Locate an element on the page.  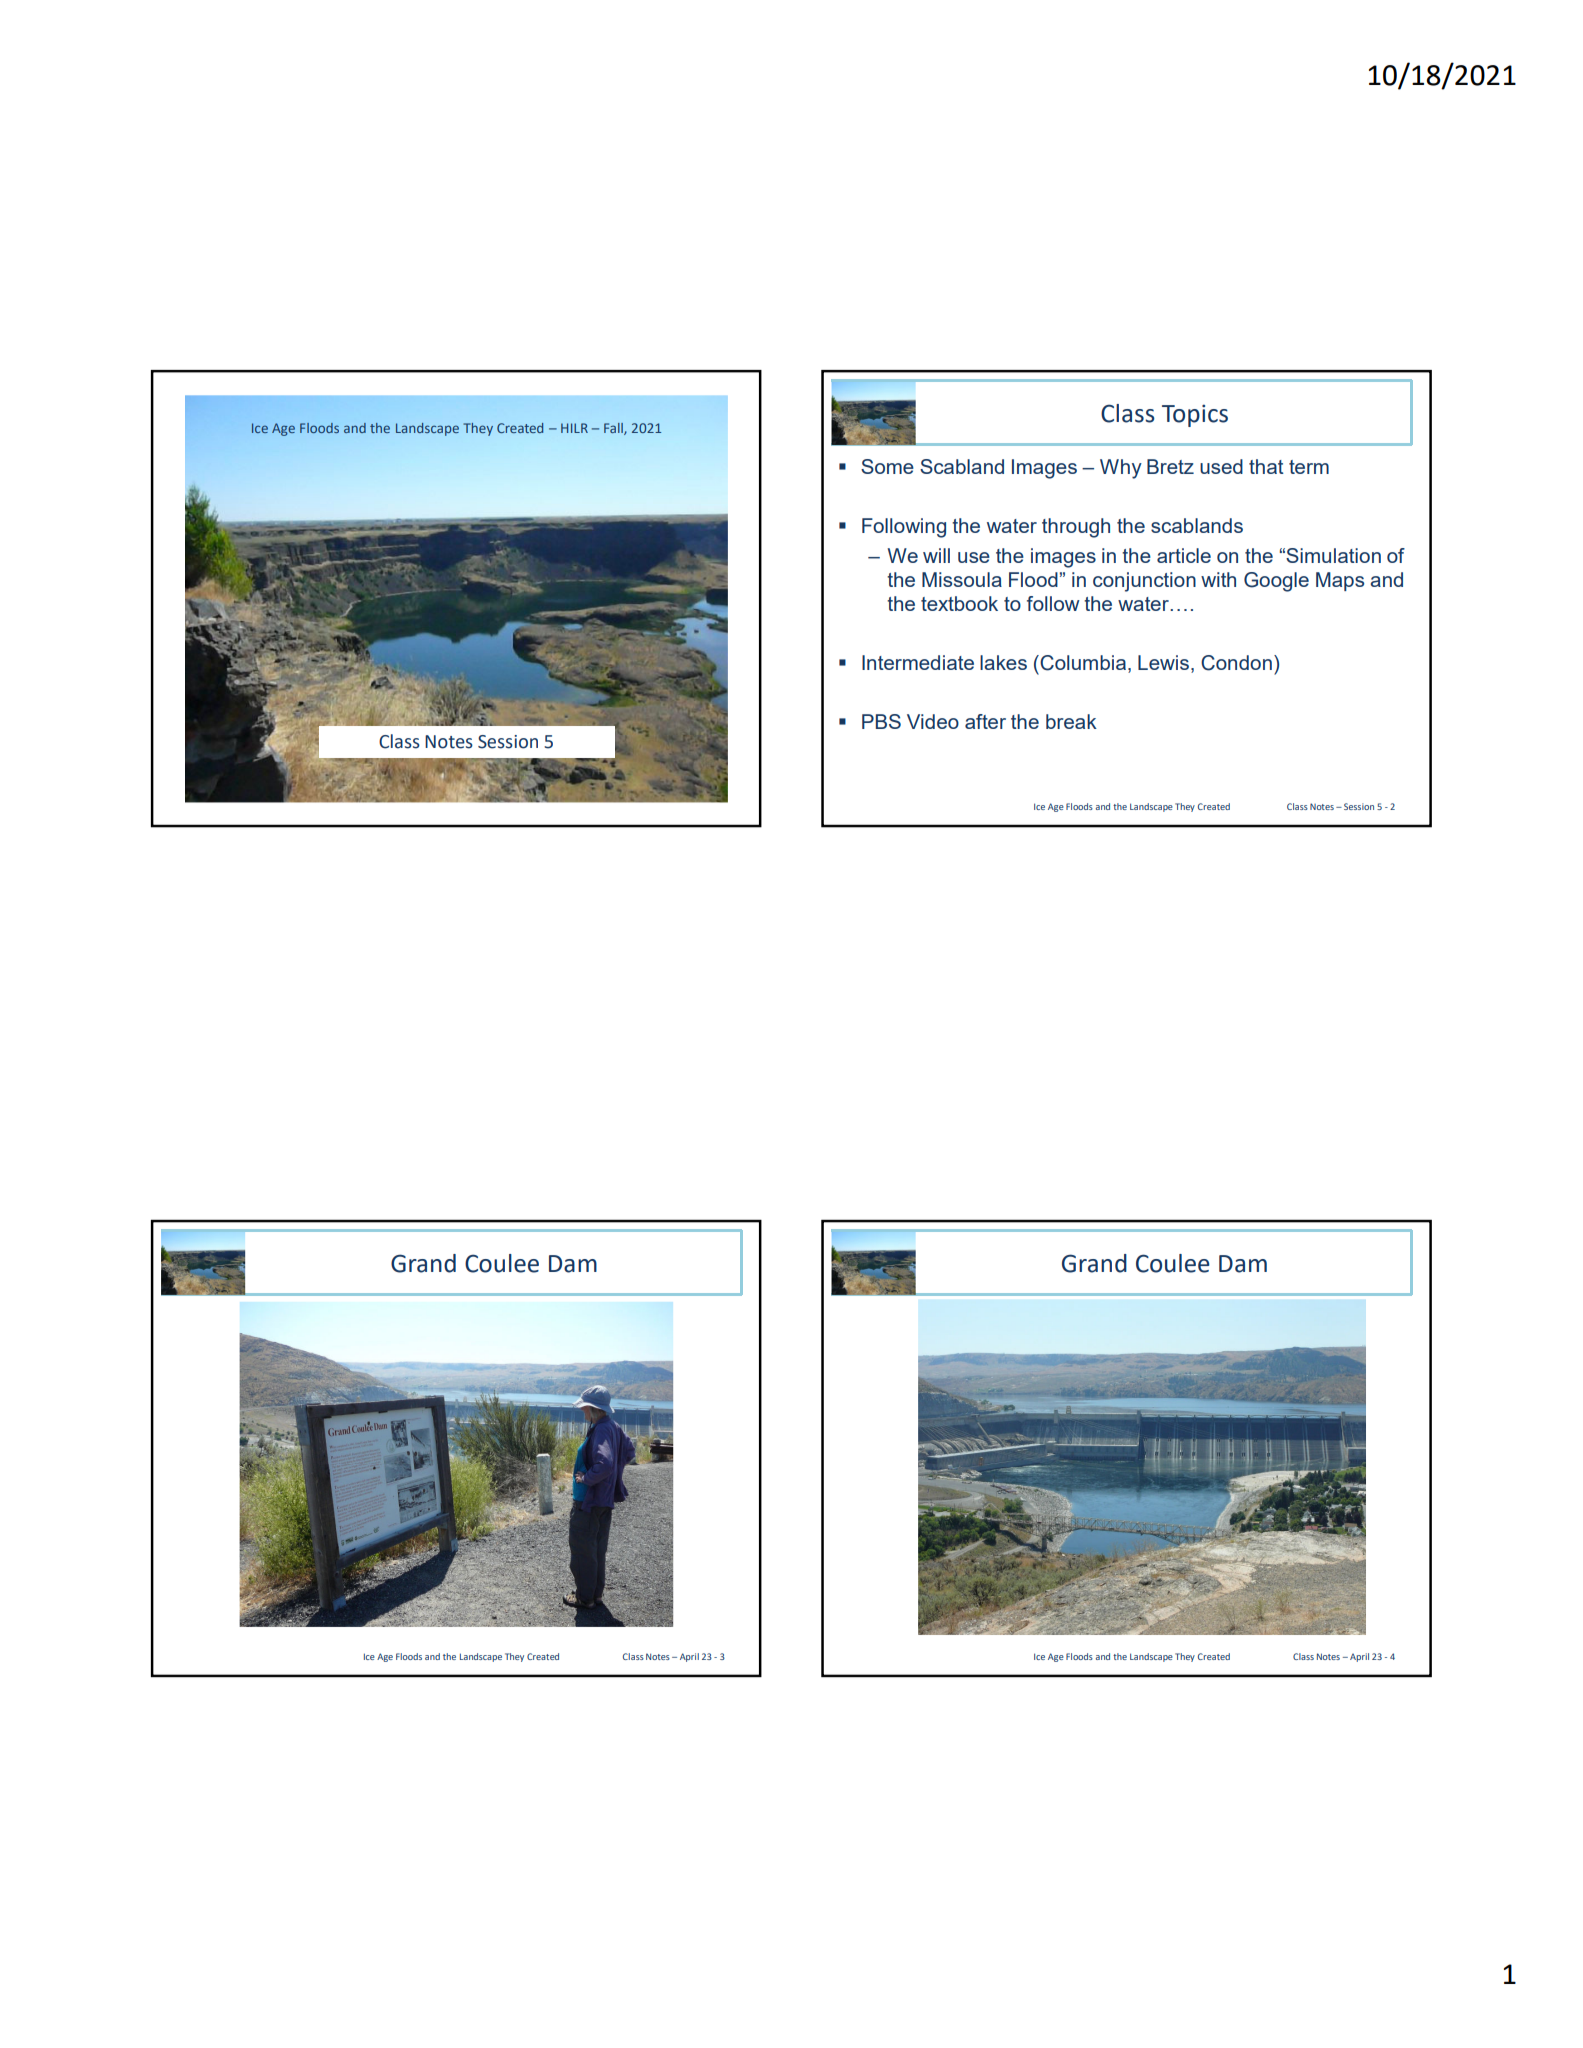
with is located at coordinates (1218, 579).
